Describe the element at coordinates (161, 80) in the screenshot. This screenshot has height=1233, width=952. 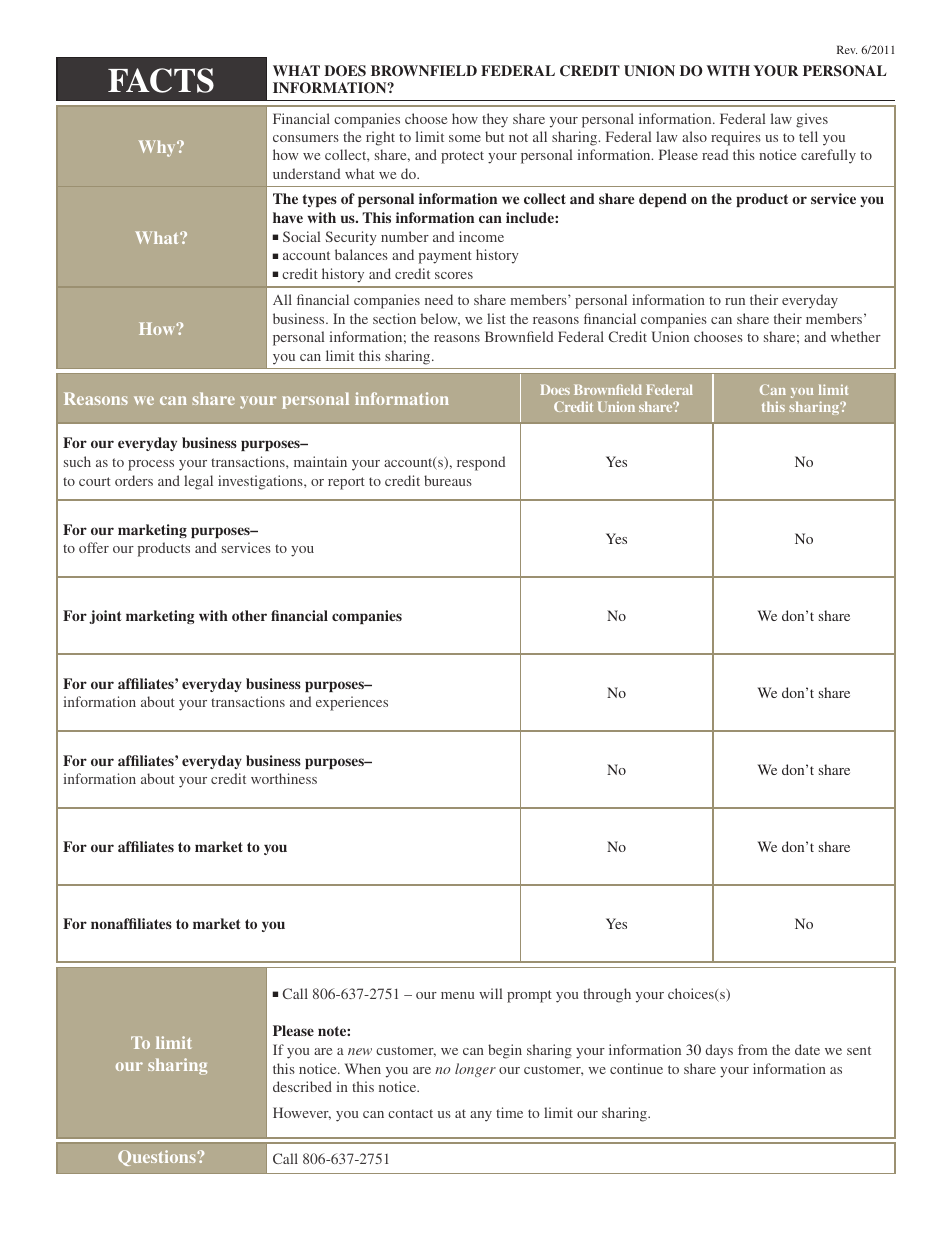
I see `FACTS` at that location.
